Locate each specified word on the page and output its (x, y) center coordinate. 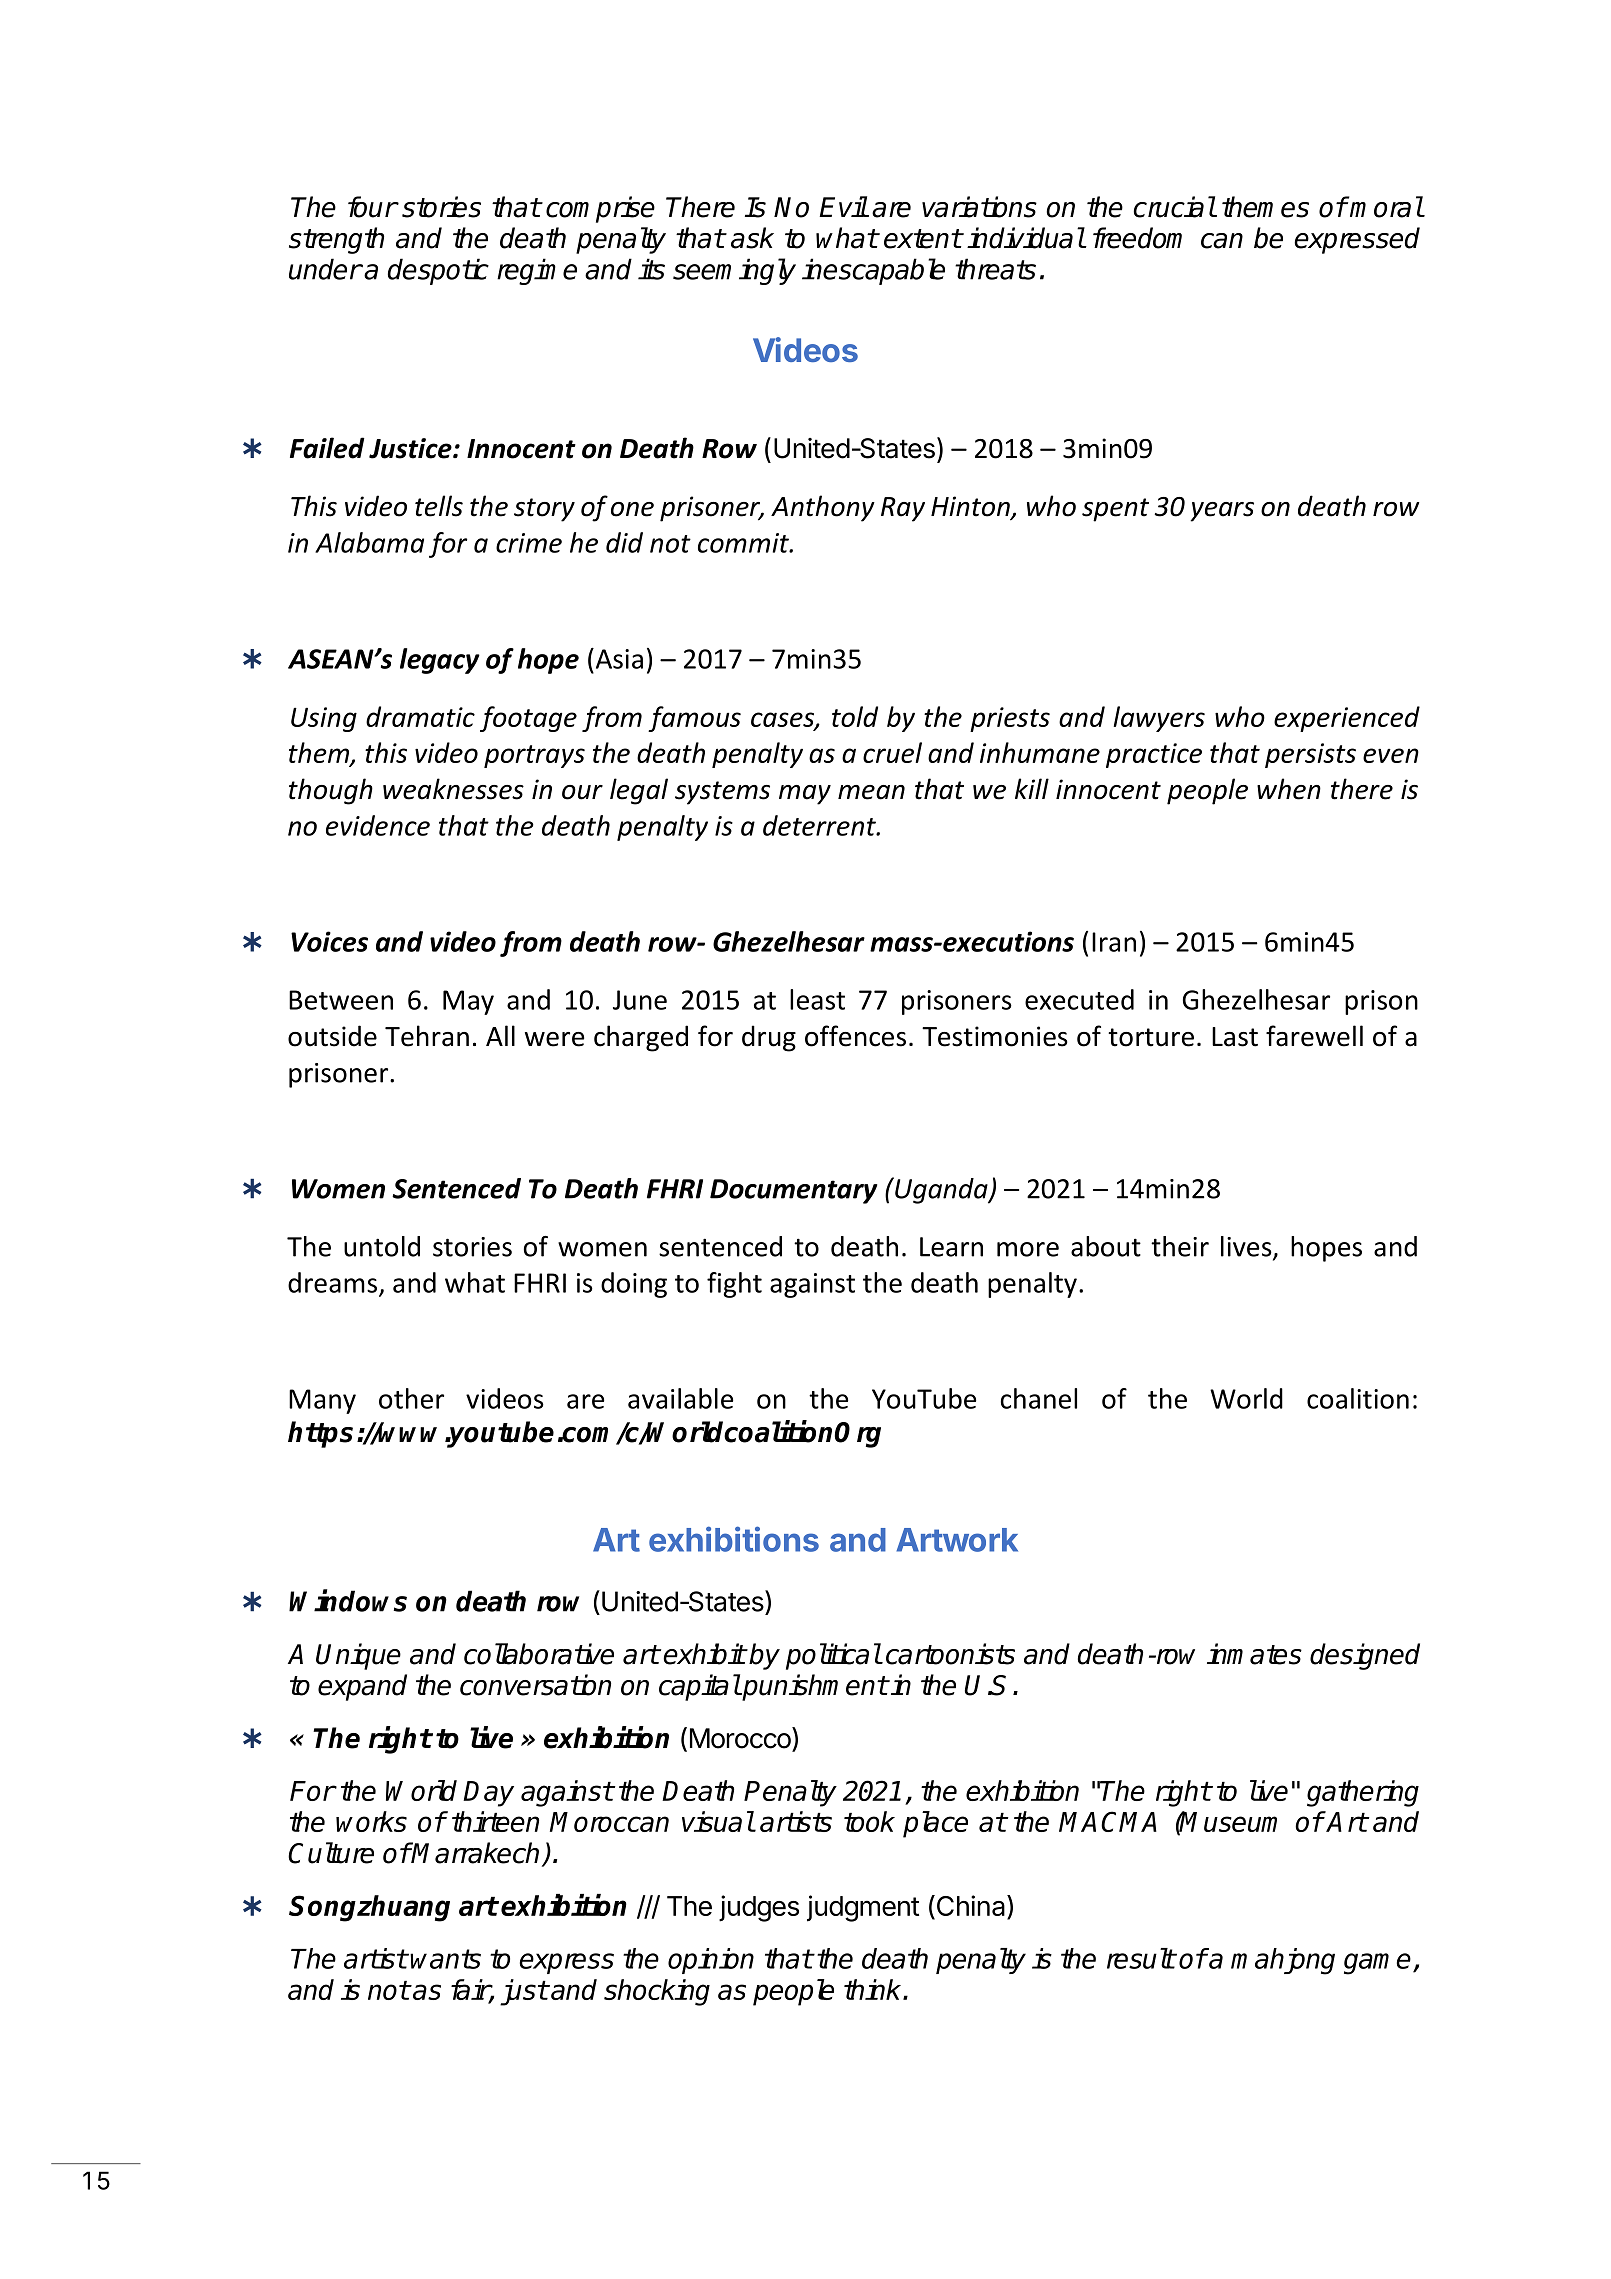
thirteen (495, 1821)
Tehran (427, 1036)
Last (1235, 1037)
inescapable (873, 271)
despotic (438, 271)
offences (855, 1036)
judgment (863, 1908)
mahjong (1283, 1961)
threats (995, 269)
